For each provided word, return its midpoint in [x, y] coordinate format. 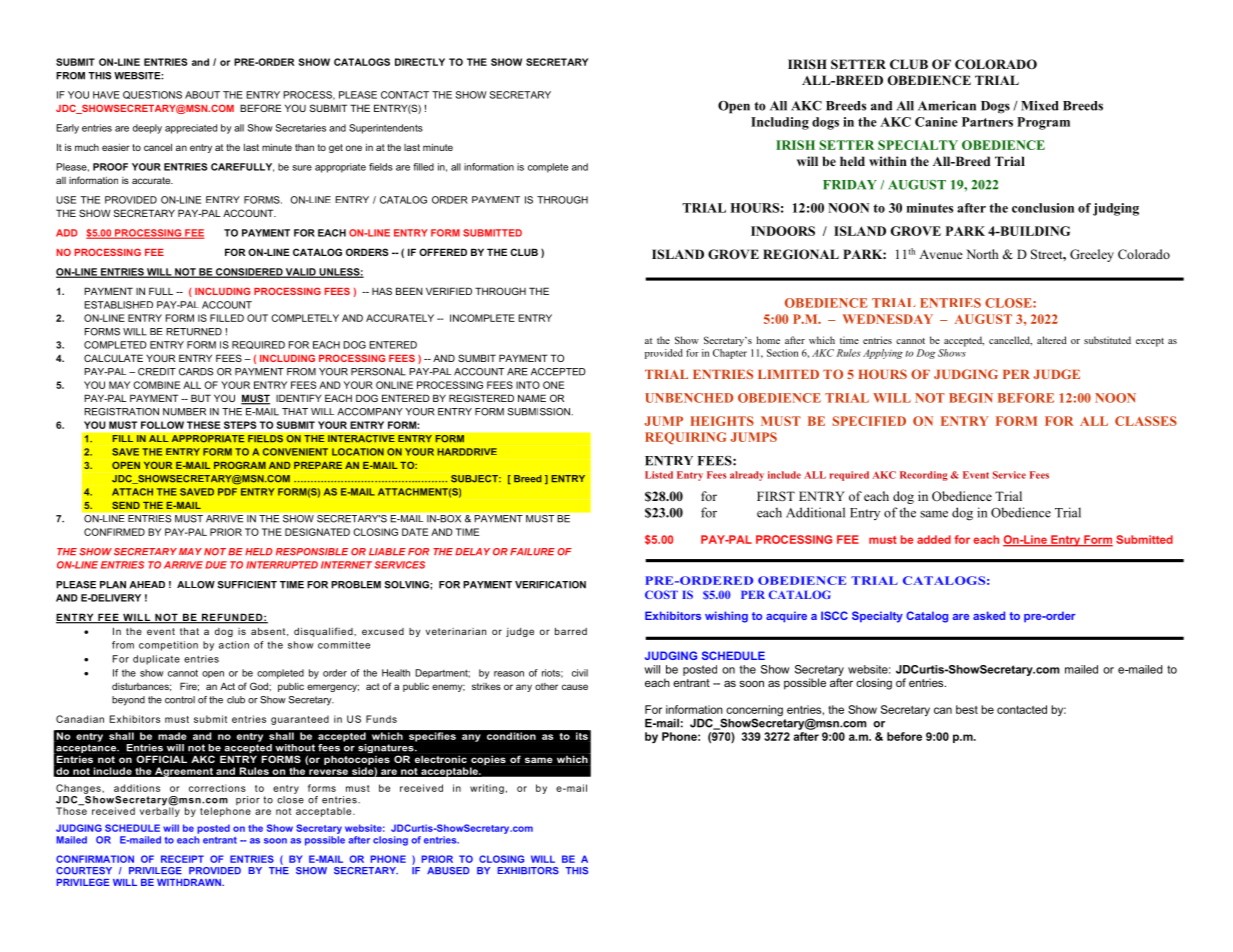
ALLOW [196, 585]
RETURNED [194, 332]
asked [989, 615]
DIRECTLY [420, 62]
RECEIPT [182, 859]
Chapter [730, 354]
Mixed [1040, 106]
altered [1051, 340]
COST [661, 594]
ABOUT [202, 95]
